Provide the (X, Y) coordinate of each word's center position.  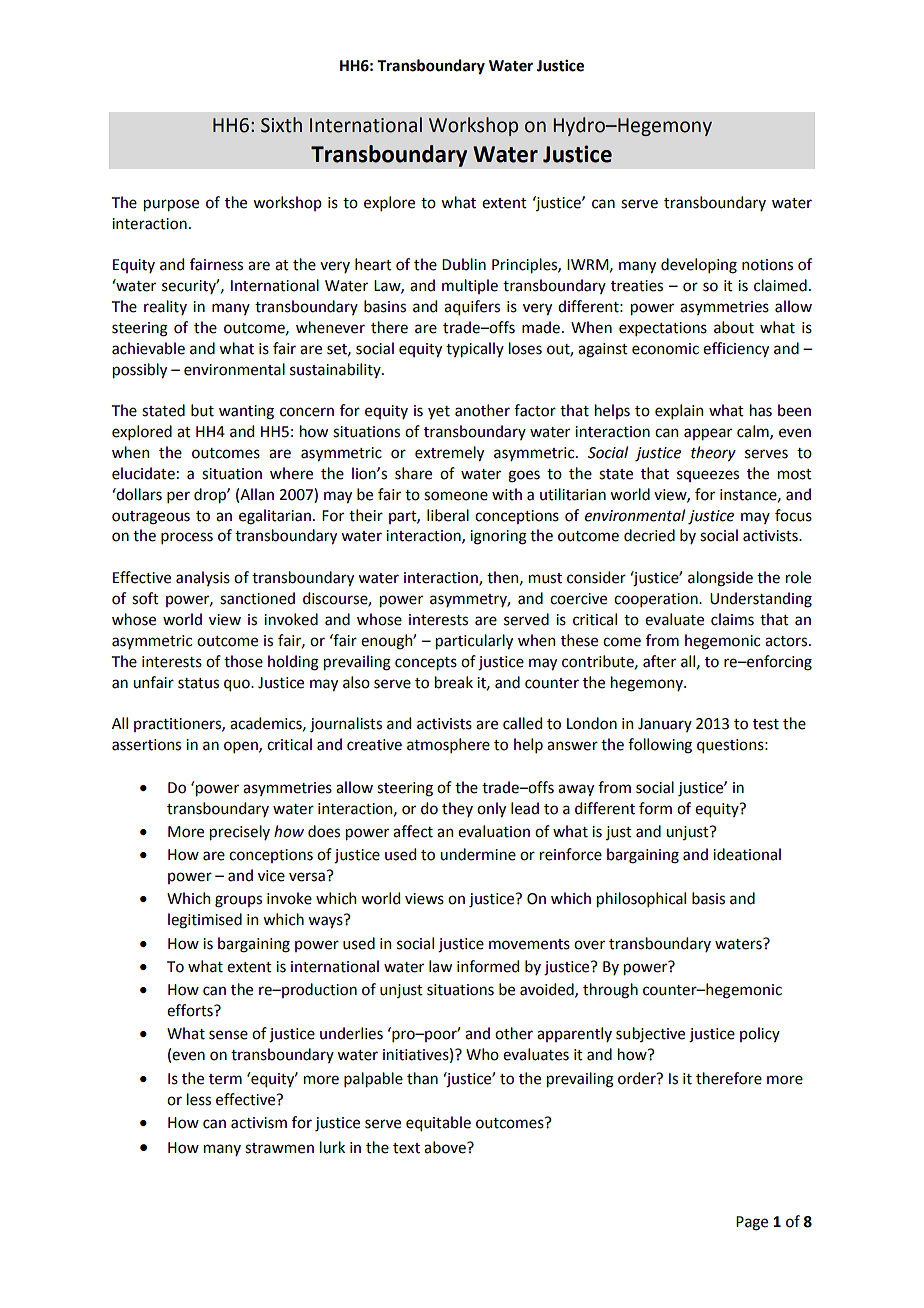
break (454, 682)
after (659, 661)
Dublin (464, 264)
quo (238, 685)
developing (699, 266)
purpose (171, 205)
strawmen (279, 1148)
